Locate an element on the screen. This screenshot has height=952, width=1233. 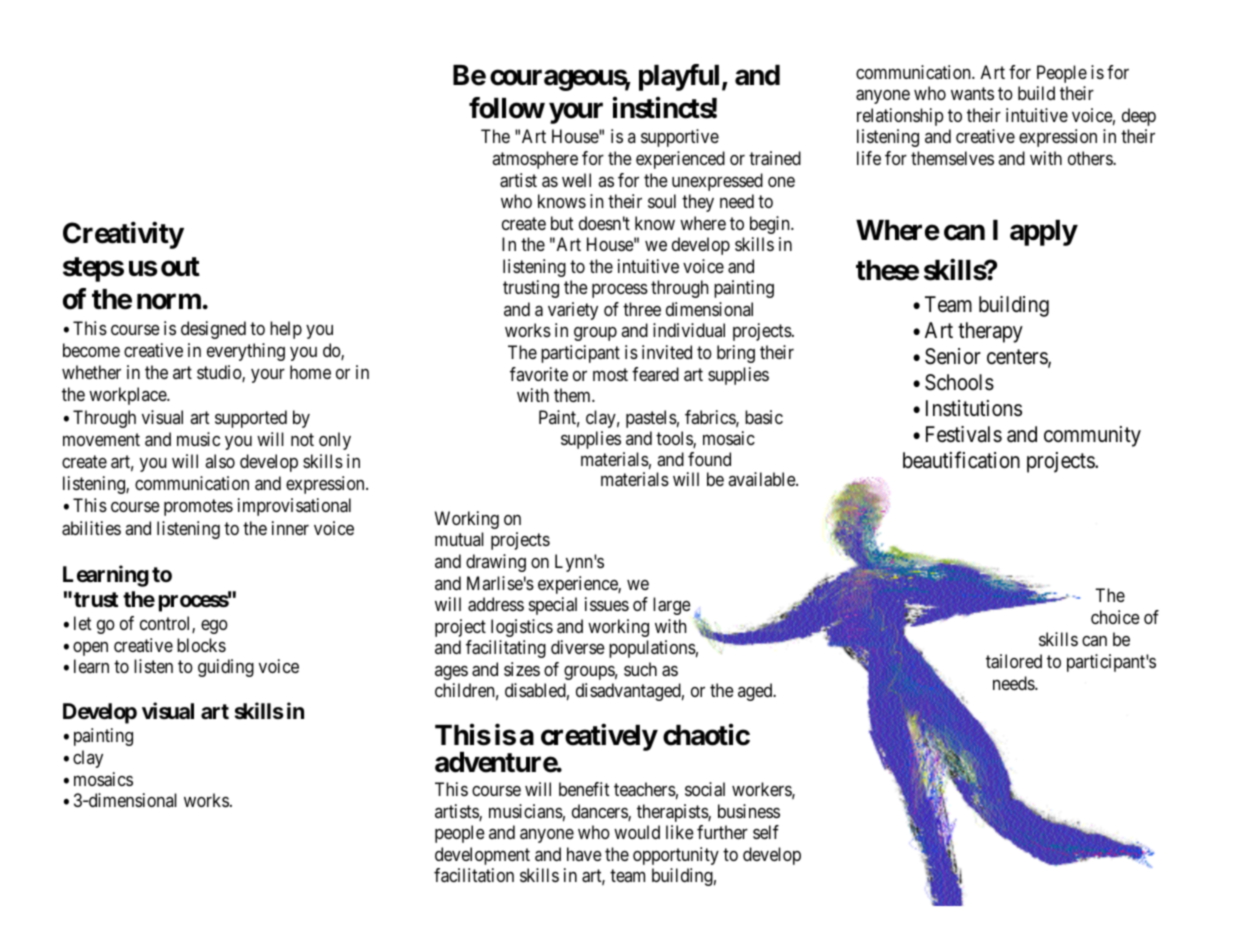
facilitation is located at coordinates (474, 875).
